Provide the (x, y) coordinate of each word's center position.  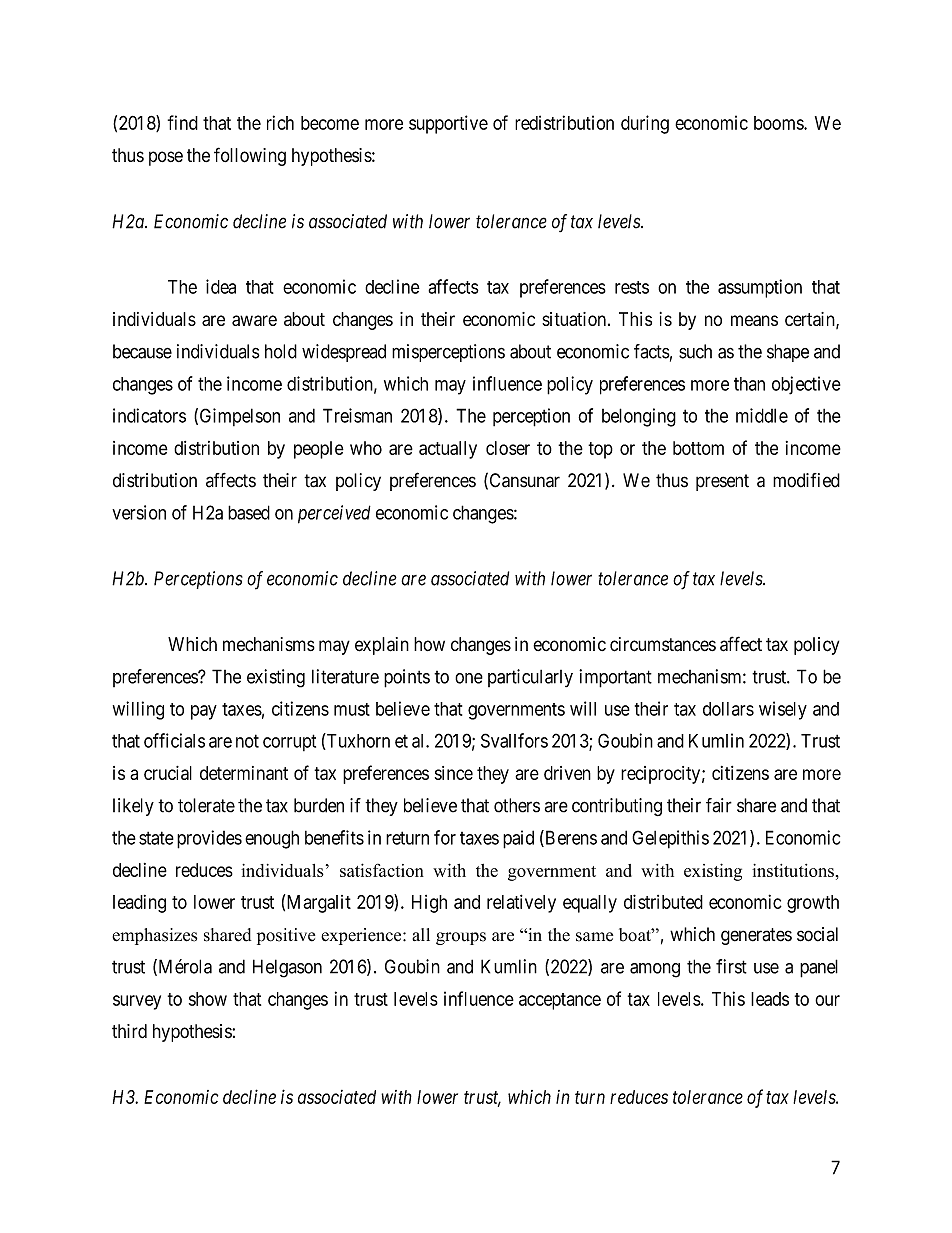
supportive (448, 124)
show (208, 999)
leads (770, 999)
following (250, 156)
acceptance (560, 1001)
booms (779, 123)
